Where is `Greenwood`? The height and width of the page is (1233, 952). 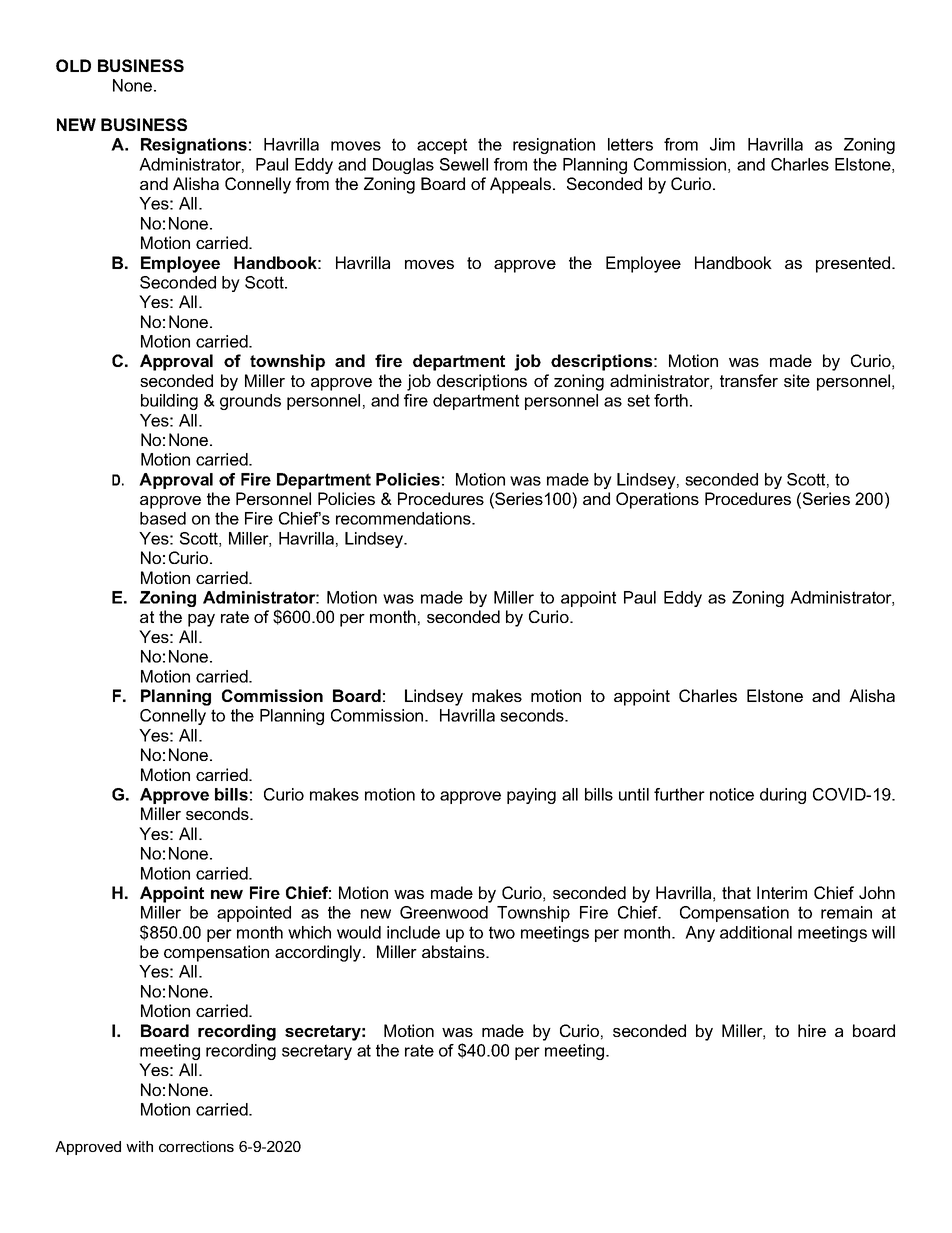 Greenwood is located at coordinates (444, 912).
